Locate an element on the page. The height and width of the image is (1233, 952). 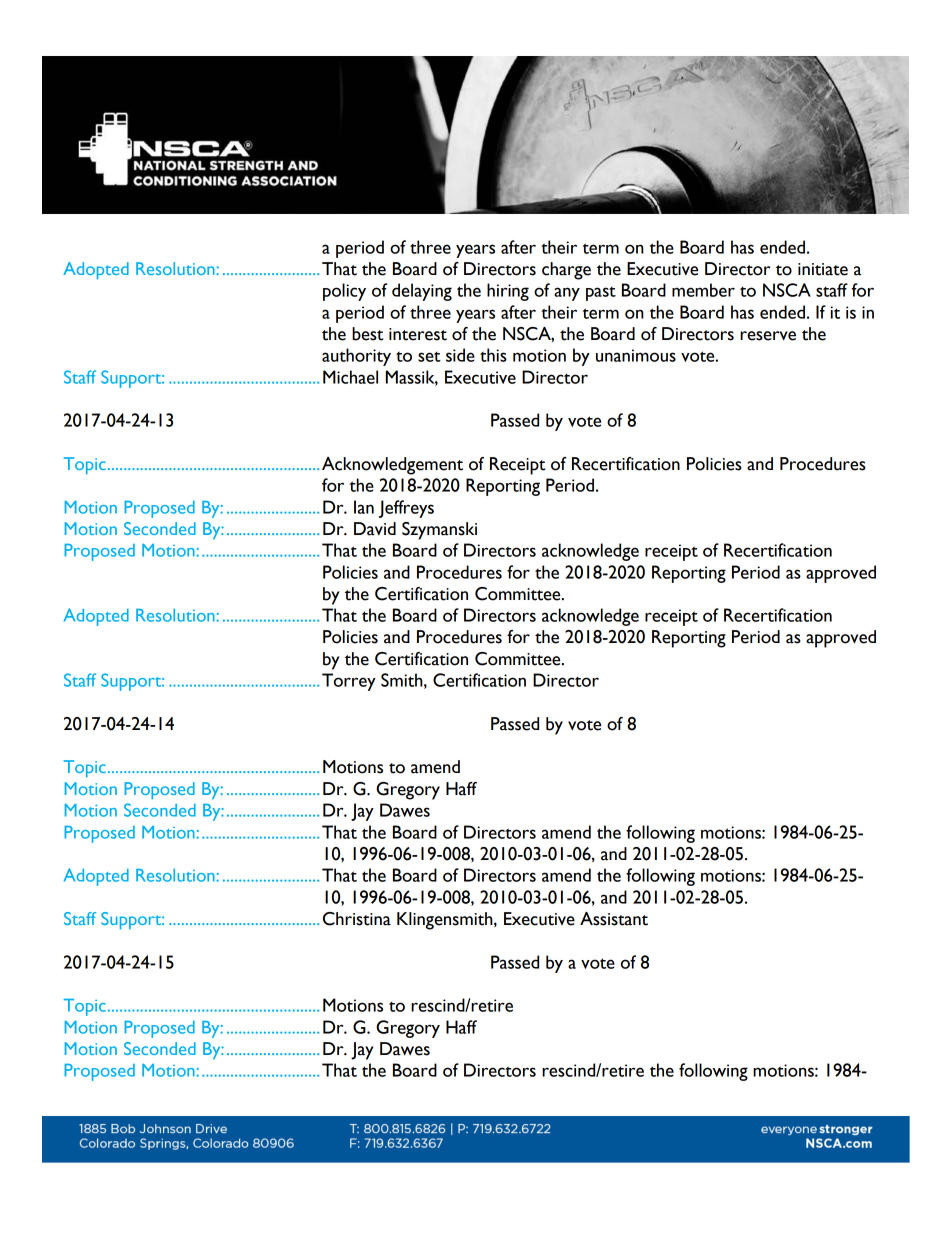
Szymanski is located at coordinates (439, 531).
